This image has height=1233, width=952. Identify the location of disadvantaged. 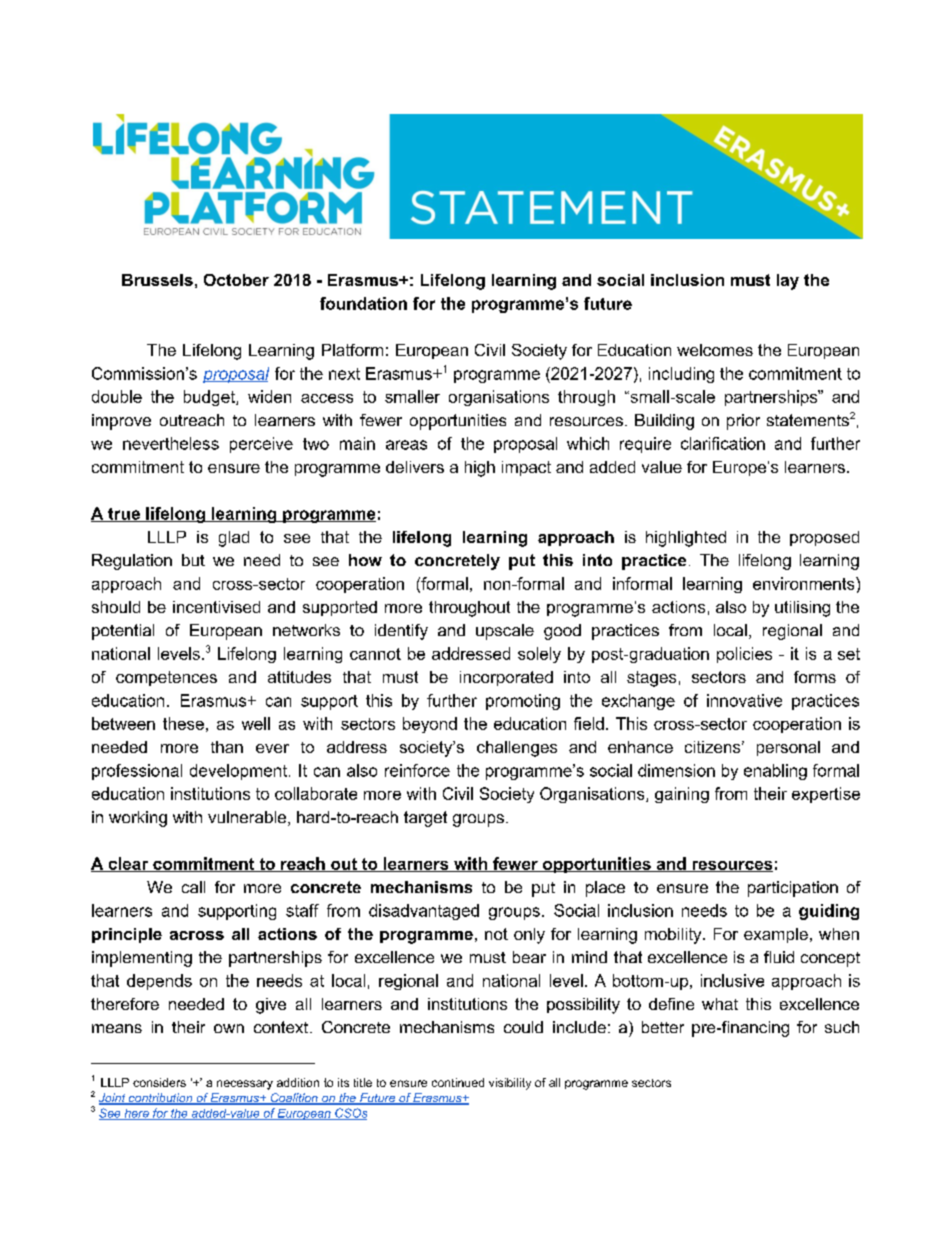
(424, 912).
